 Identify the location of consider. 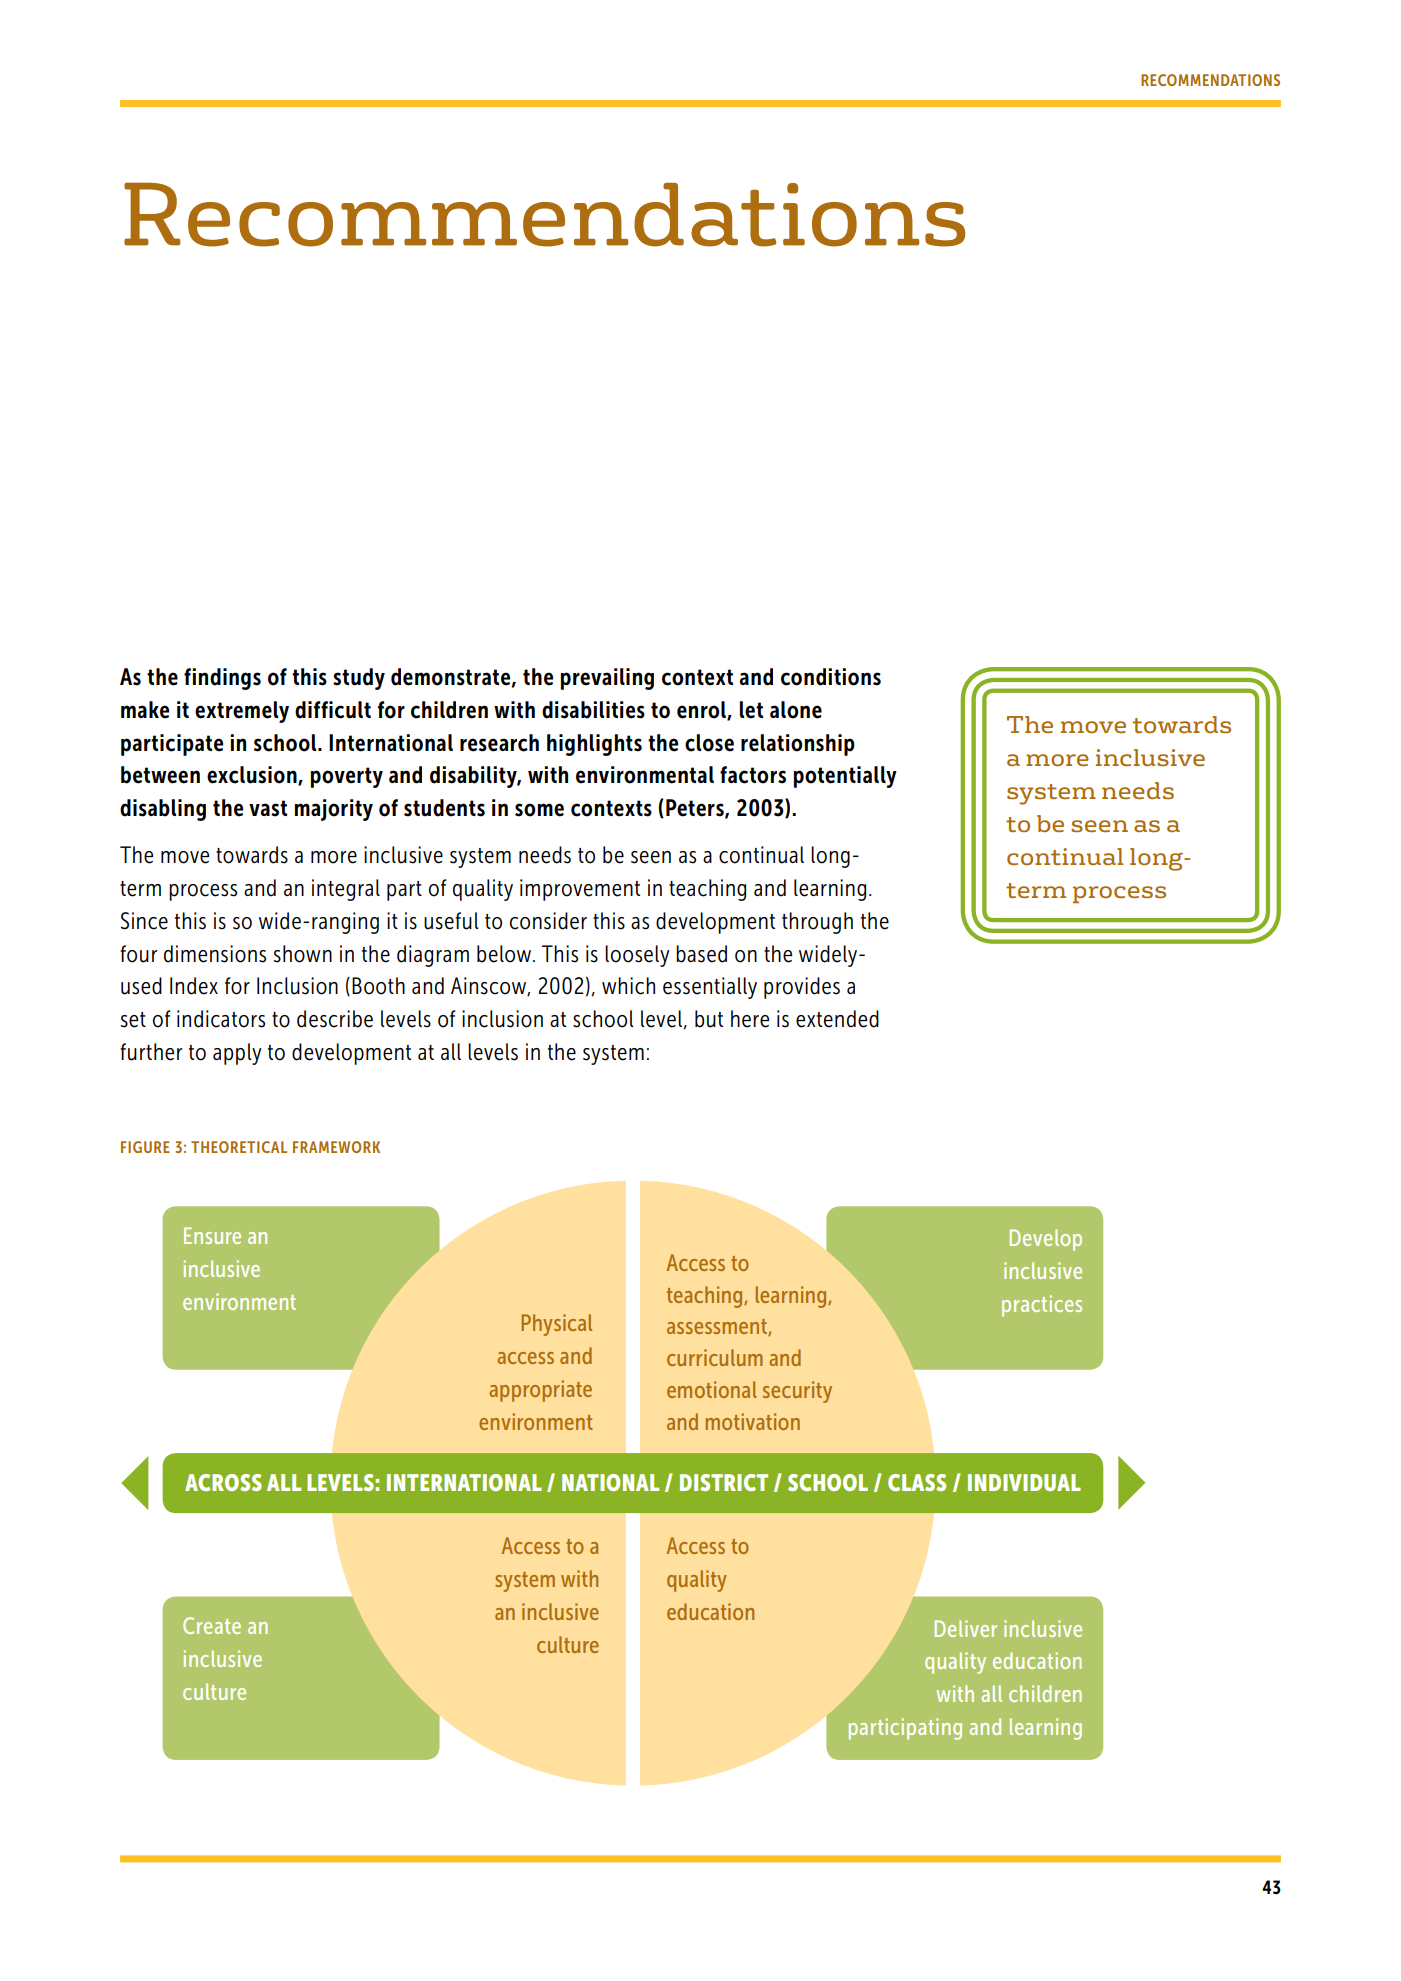
(548, 921).
